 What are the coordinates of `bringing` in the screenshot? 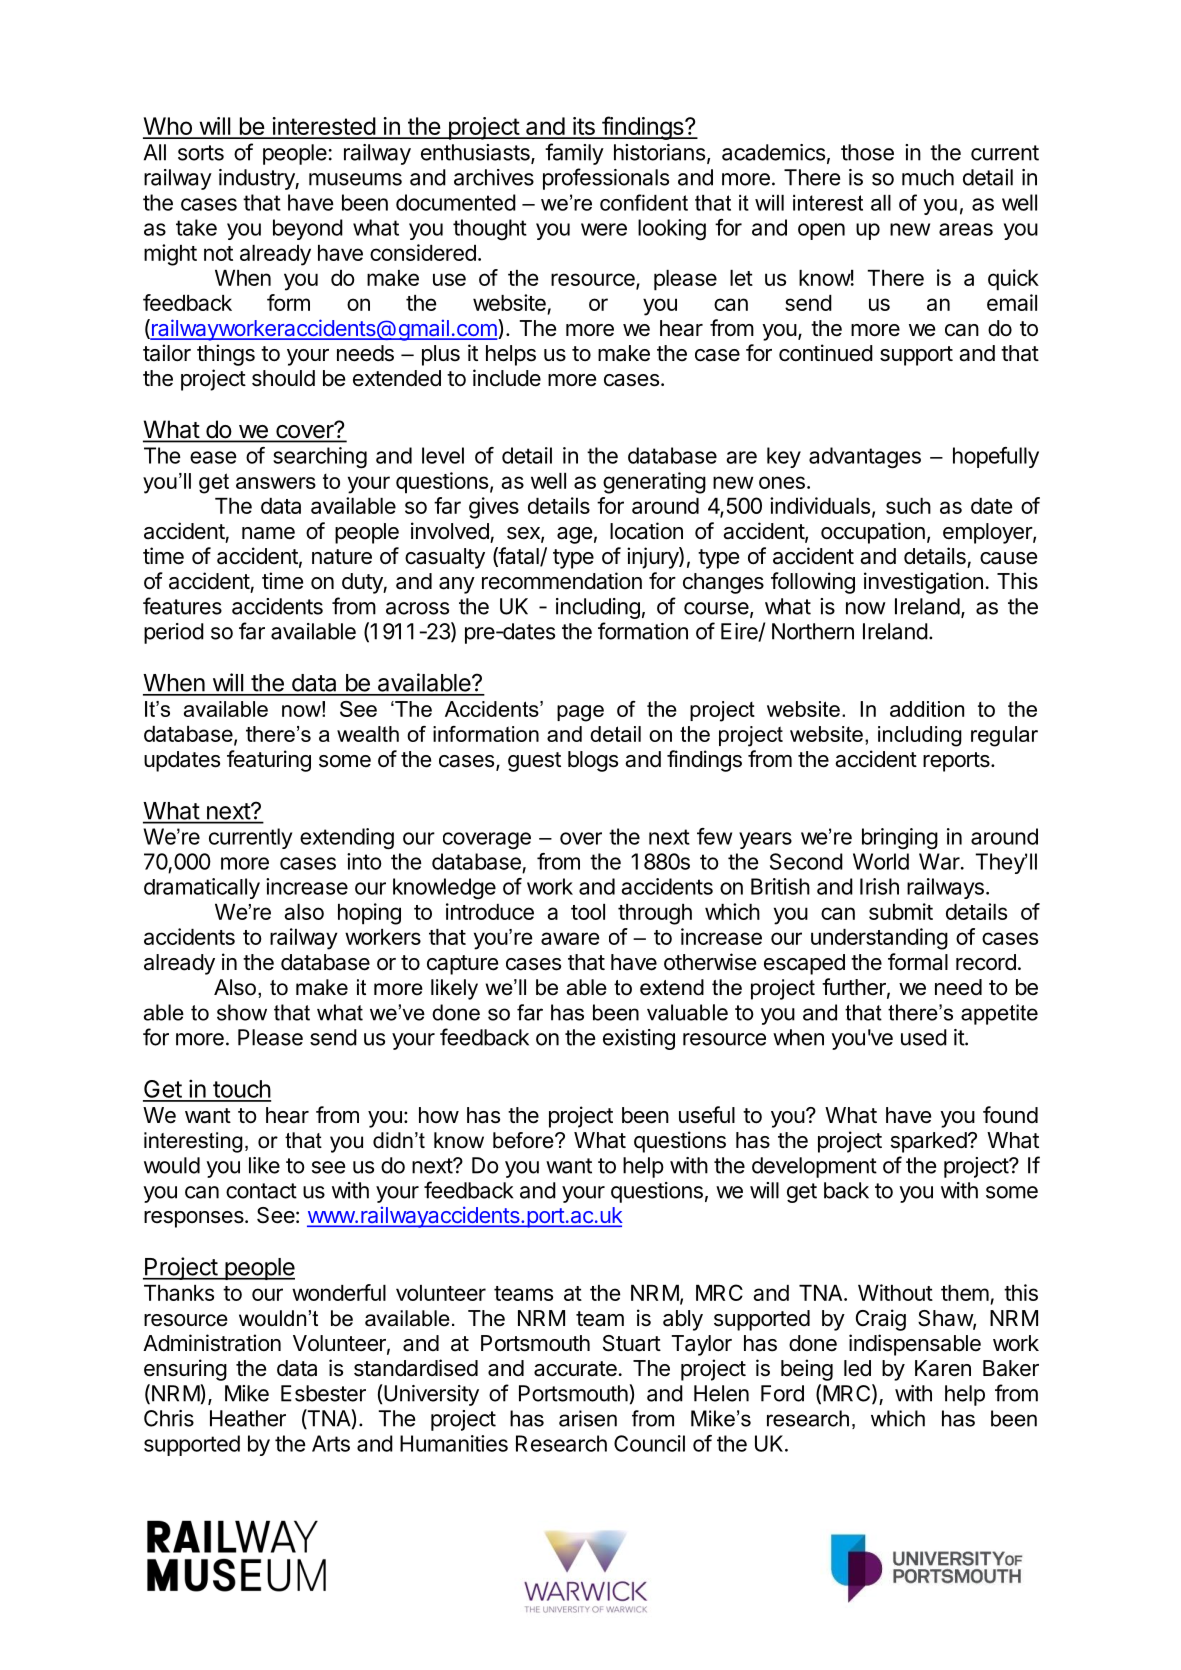 It's located at (900, 838).
